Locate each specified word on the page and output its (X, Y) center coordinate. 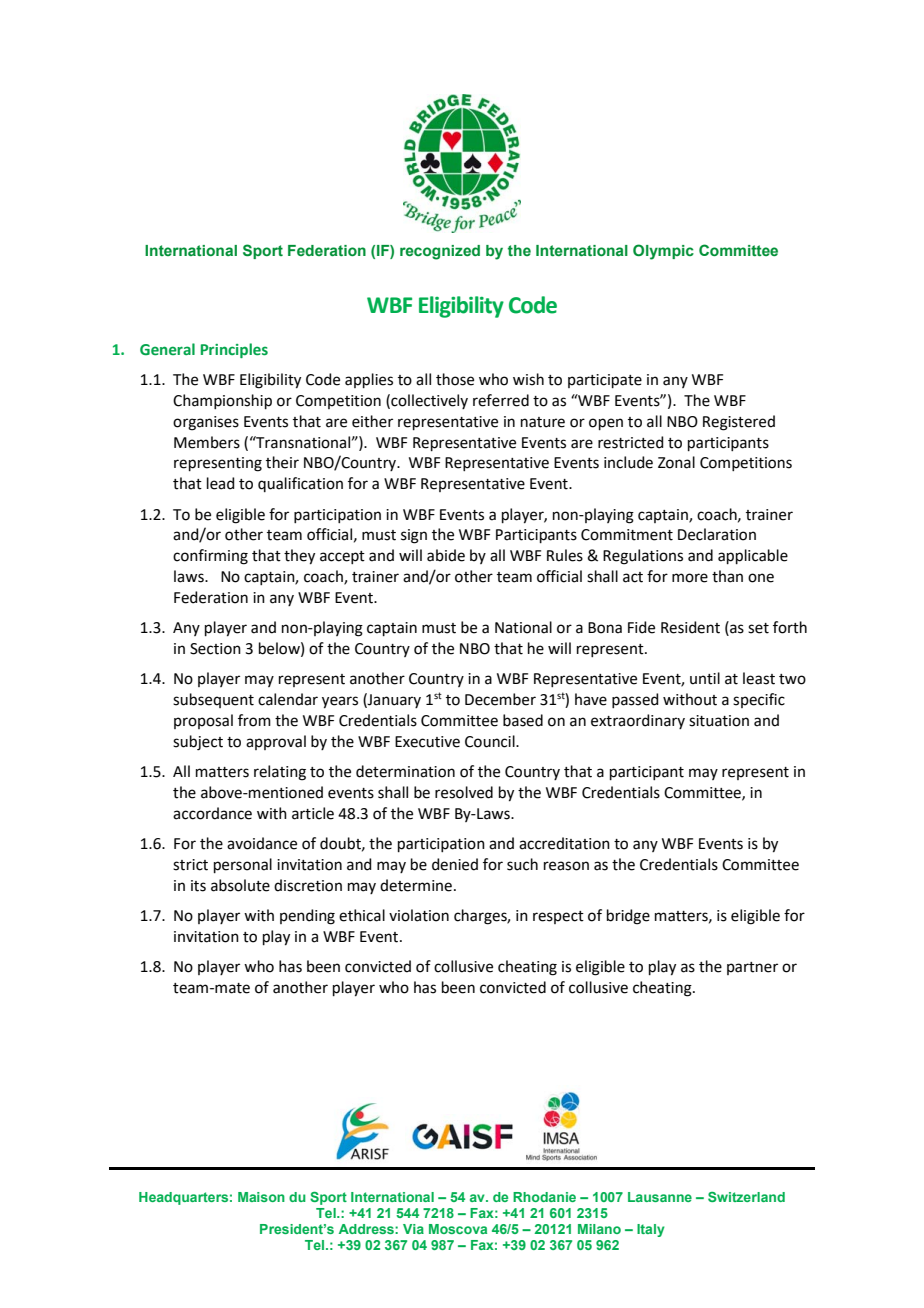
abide (446, 555)
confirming (210, 557)
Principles (234, 350)
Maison (261, 1197)
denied (455, 864)
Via (413, 1229)
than (727, 576)
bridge (628, 917)
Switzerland (746, 1197)
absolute (240, 885)
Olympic (663, 252)
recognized (440, 252)
